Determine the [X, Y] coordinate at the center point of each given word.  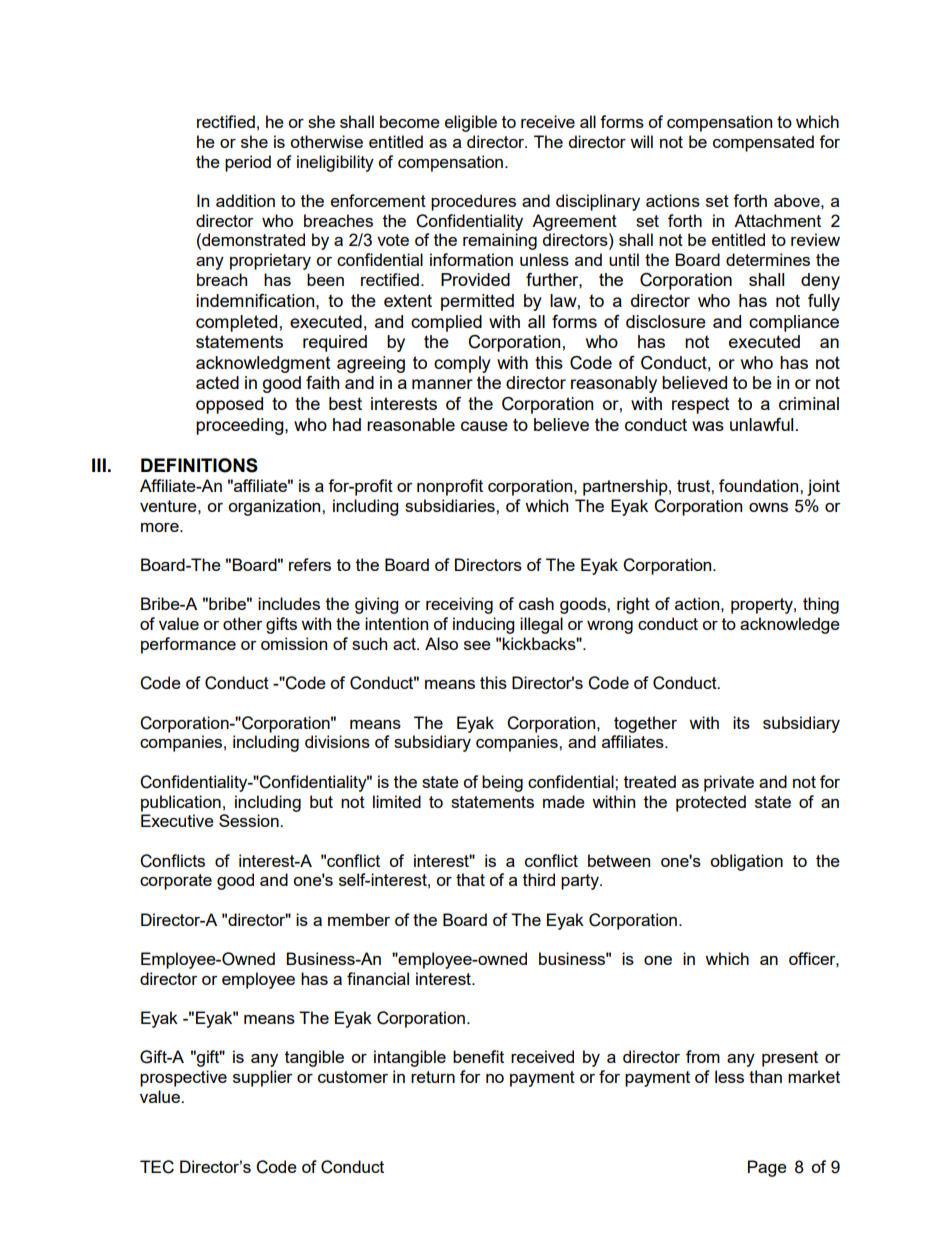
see [477, 645]
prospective [183, 1078]
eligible [471, 123]
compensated [763, 143]
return [433, 1077]
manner [442, 384]
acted [217, 382]
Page [767, 1168]
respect [701, 406]
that [470, 879]
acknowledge [790, 625]
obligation [746, 862]
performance [188, 645]
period [248, 163]
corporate [176, 882]
